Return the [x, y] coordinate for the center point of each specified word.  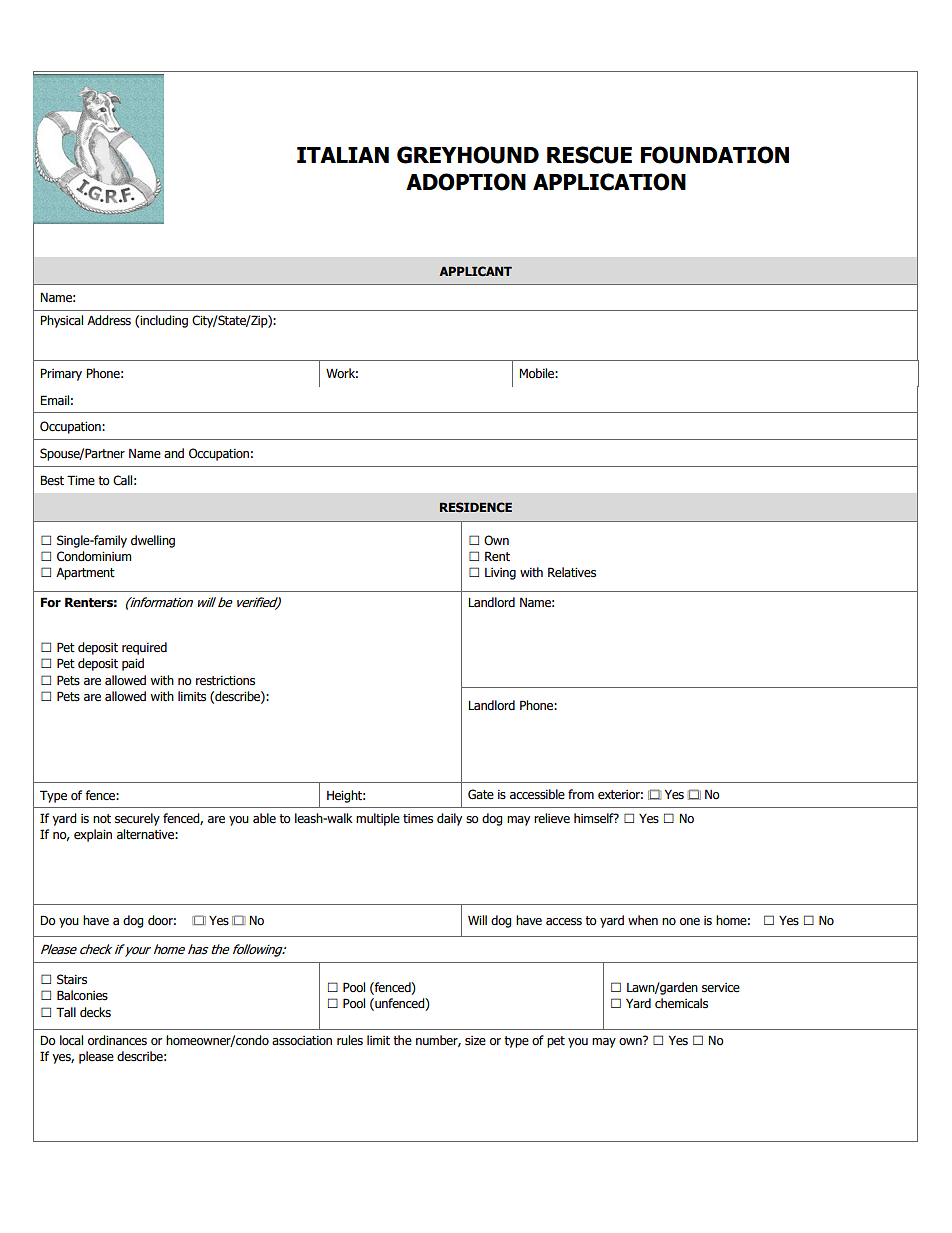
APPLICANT [475, 271]
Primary [61, 374]
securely [137, 819]
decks [95, 1012]
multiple [378, 819]
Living [500, 574]
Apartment [85, 573]
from [581, 794]
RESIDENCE [476, 507]
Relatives [572, 572]
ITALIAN [343, 155]
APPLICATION [609, 182]
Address [109, 320]
